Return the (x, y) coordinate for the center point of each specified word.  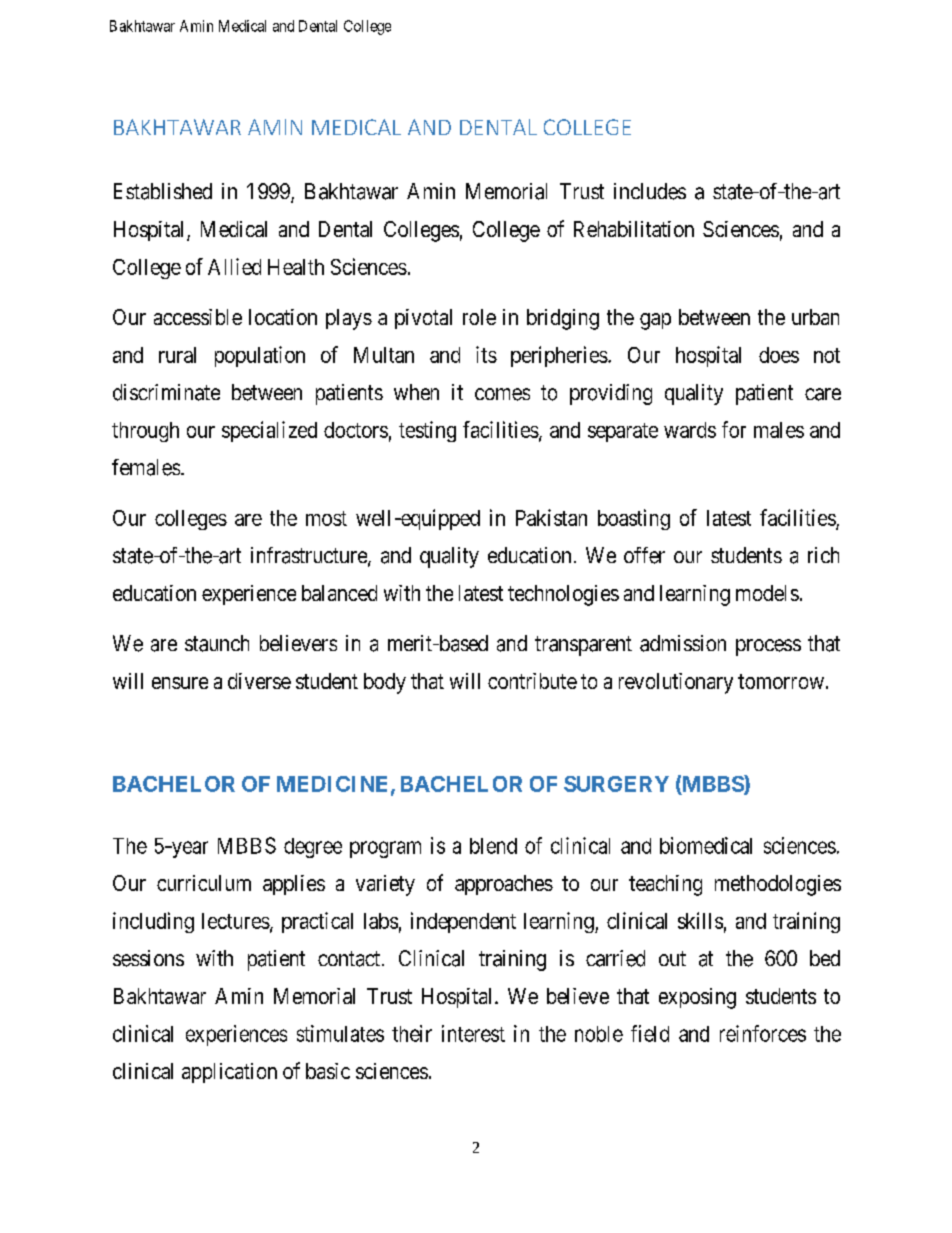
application (229, 1073)
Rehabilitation (634, 229)
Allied (234, 266)
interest (473, 1033)
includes (650, 191)
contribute (532, 681)
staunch (217, 643)
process (768, 647)
